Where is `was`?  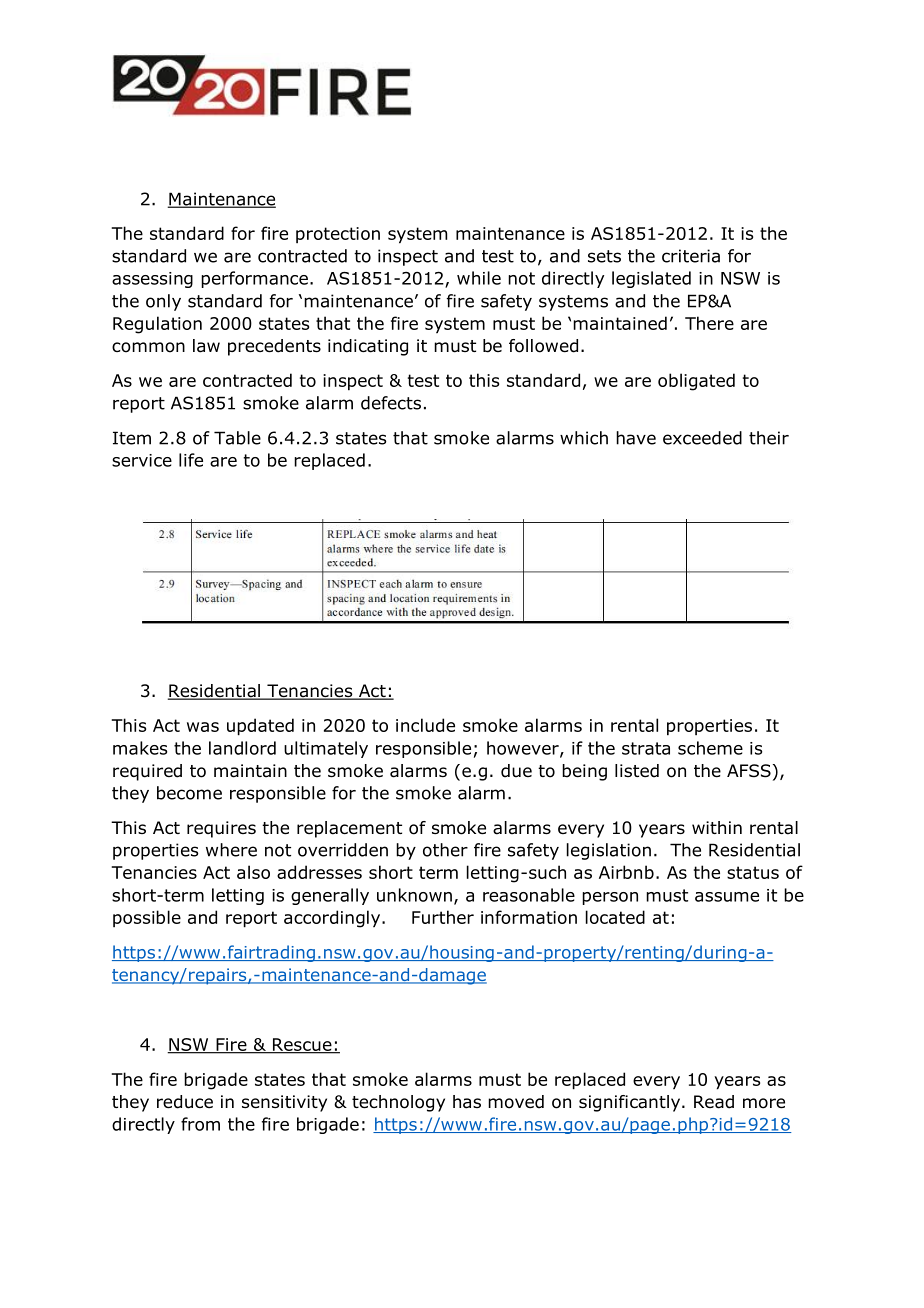 was is located at coordinates (203, 727).
